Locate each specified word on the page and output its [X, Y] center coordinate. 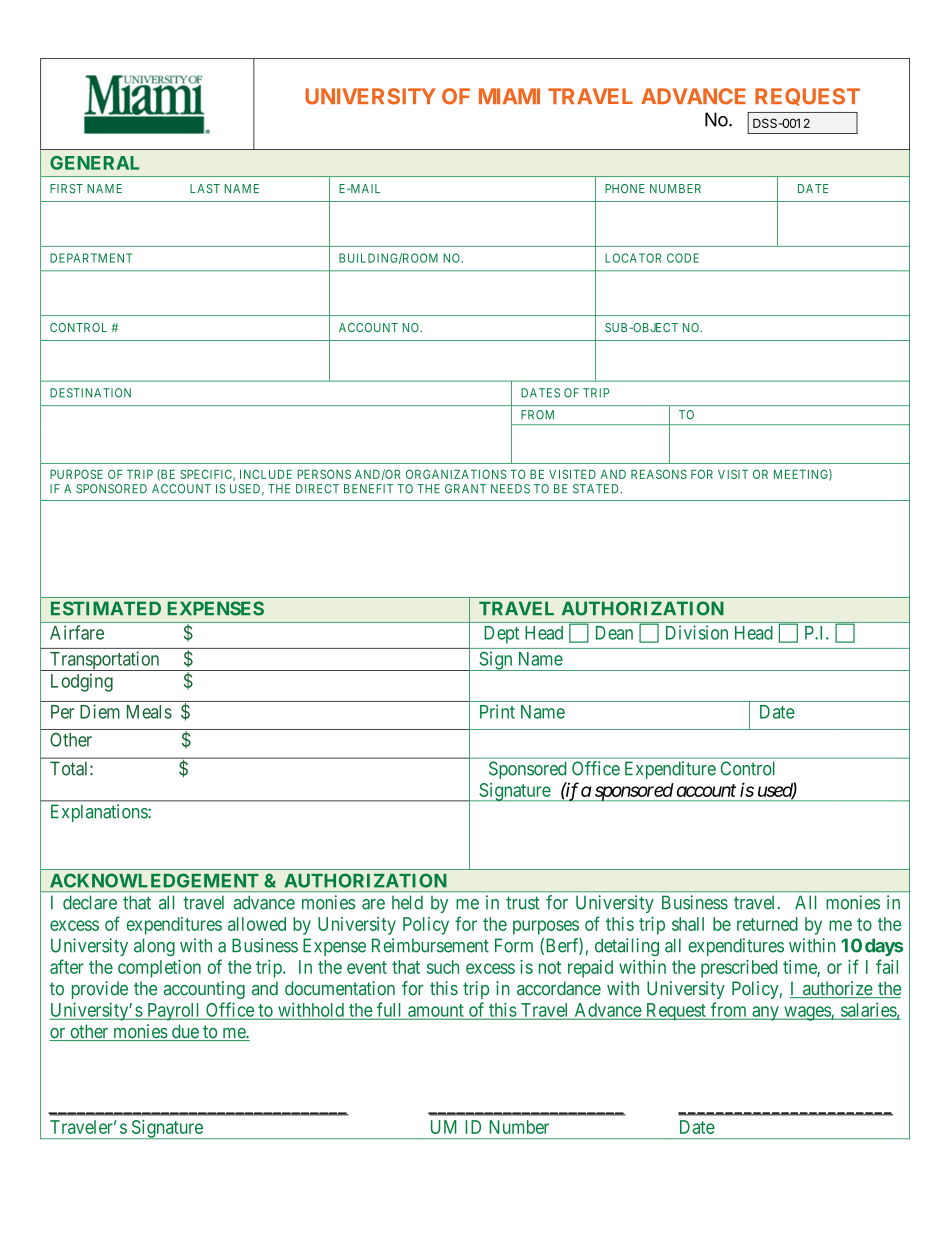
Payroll [174, 1012]
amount [436, 1011]
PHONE [625, 188]
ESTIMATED [106, 608]
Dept [501, 635]
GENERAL [94, 163]
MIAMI [509, 96]
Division [697, 632]
